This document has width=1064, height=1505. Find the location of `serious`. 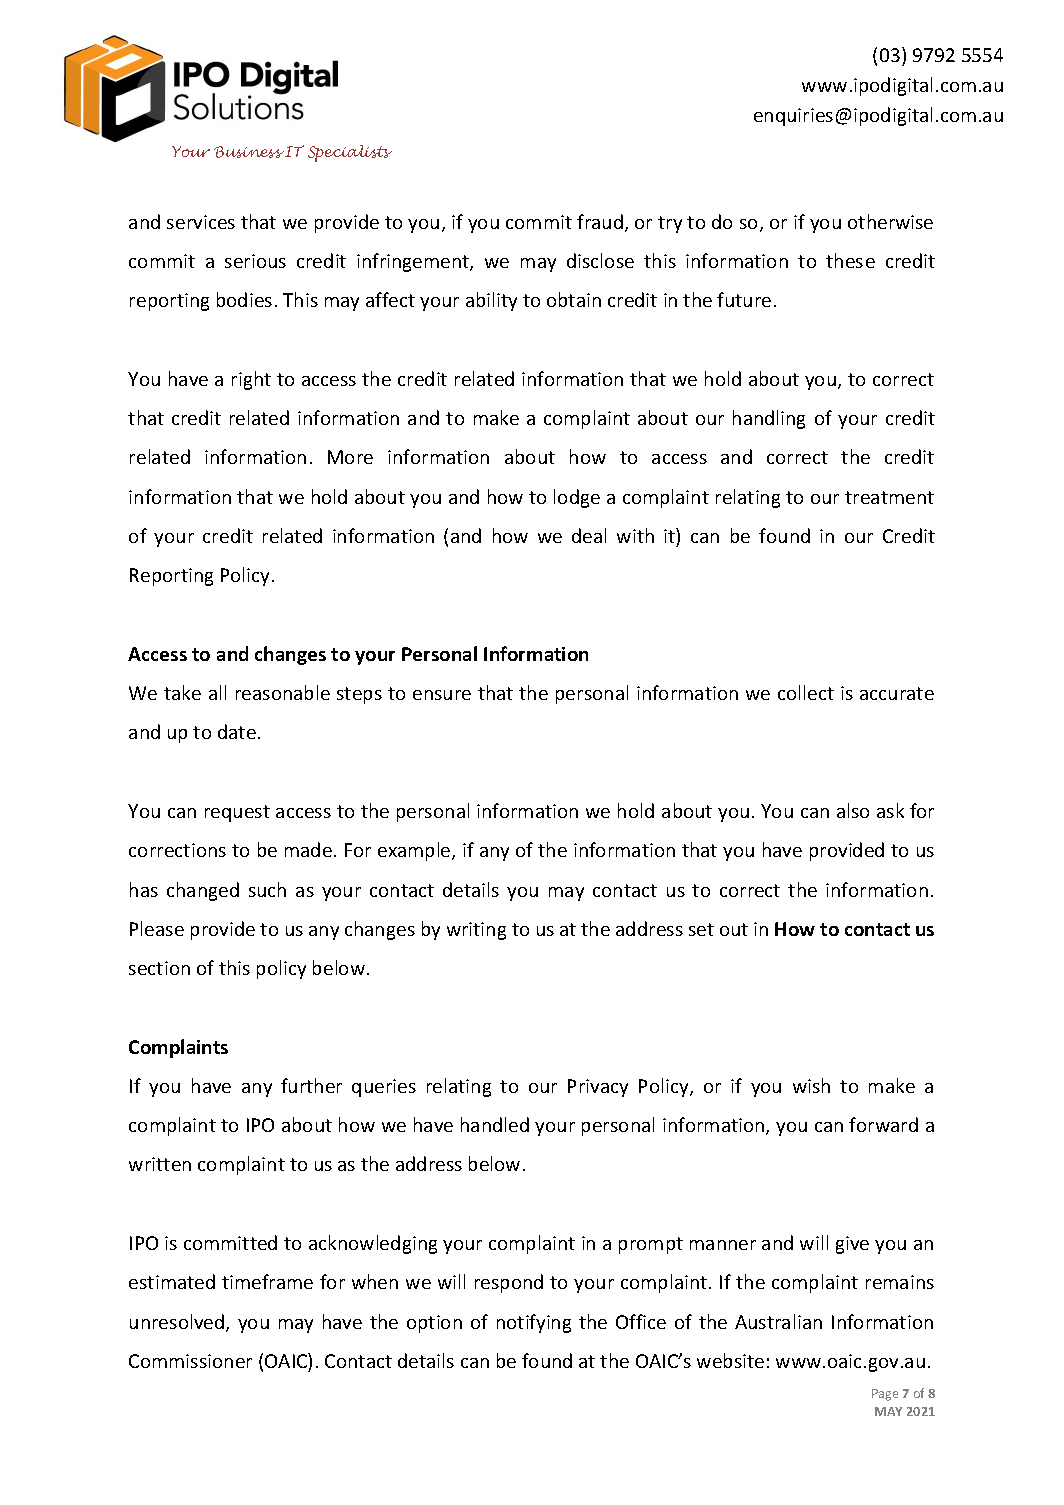

serious is located at coordinates (255, 261).
